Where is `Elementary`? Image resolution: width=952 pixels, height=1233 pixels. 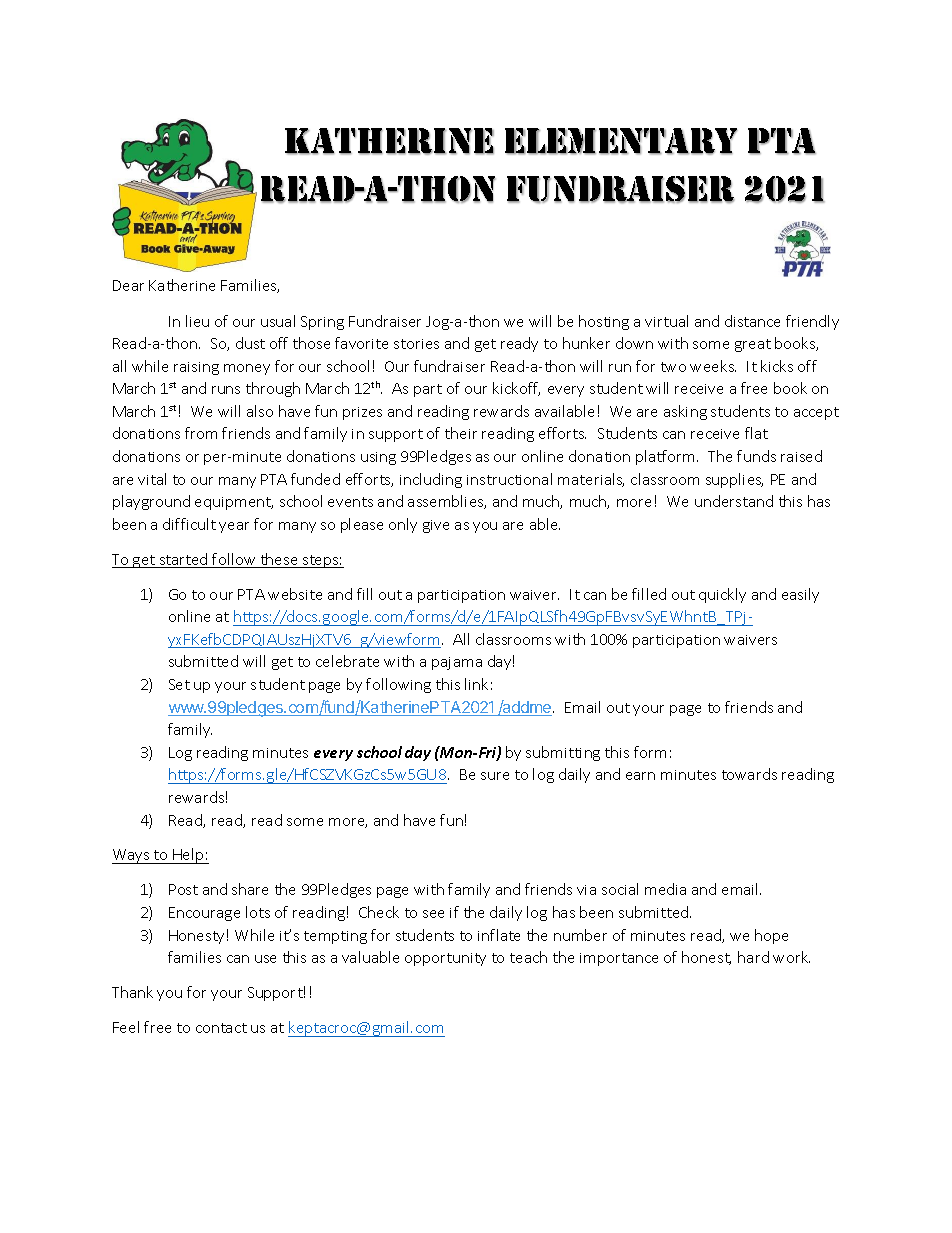 Elementary is located at coordinates (621, 141).
